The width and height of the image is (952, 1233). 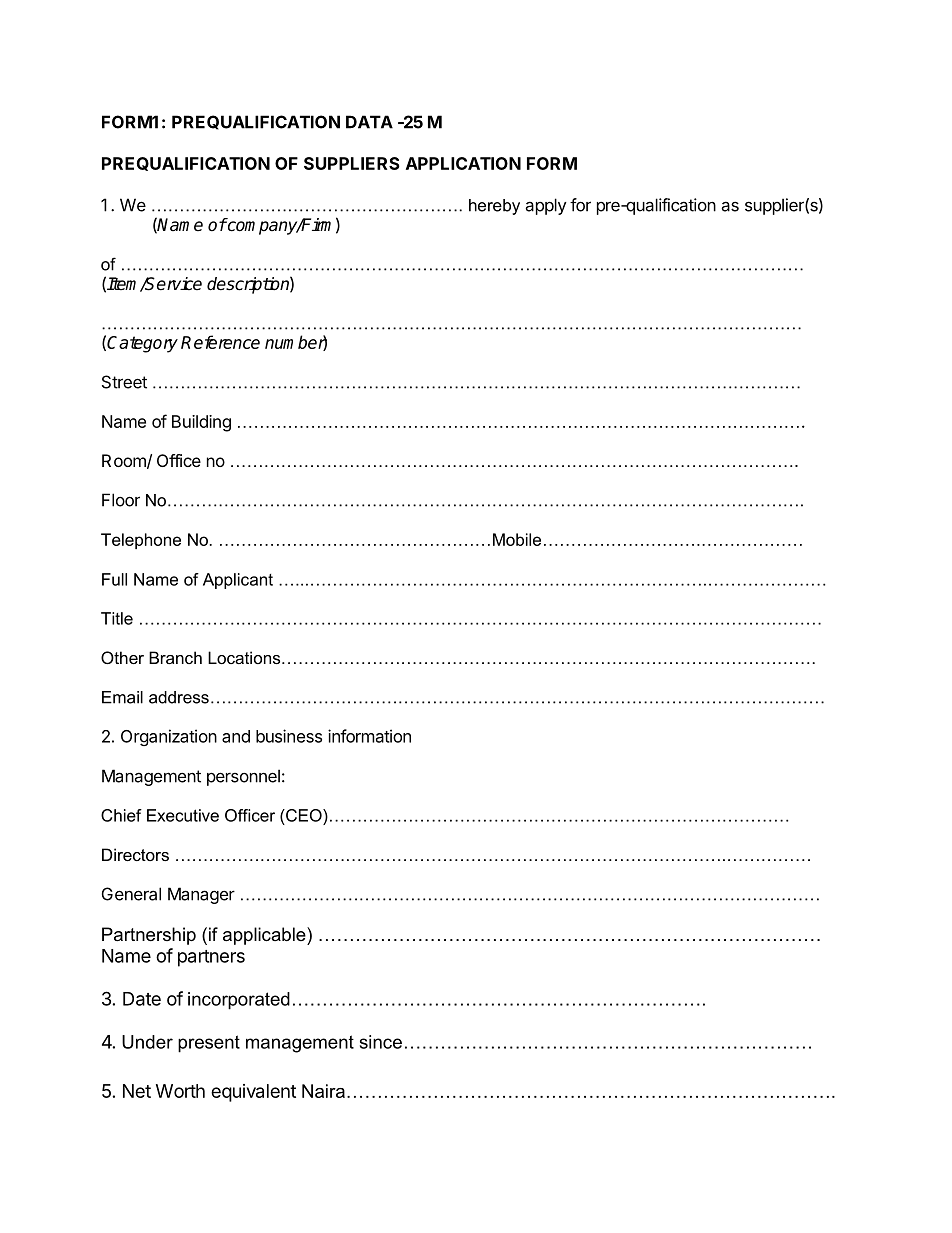 I want to click on Street, so click(x=124, y=382).
